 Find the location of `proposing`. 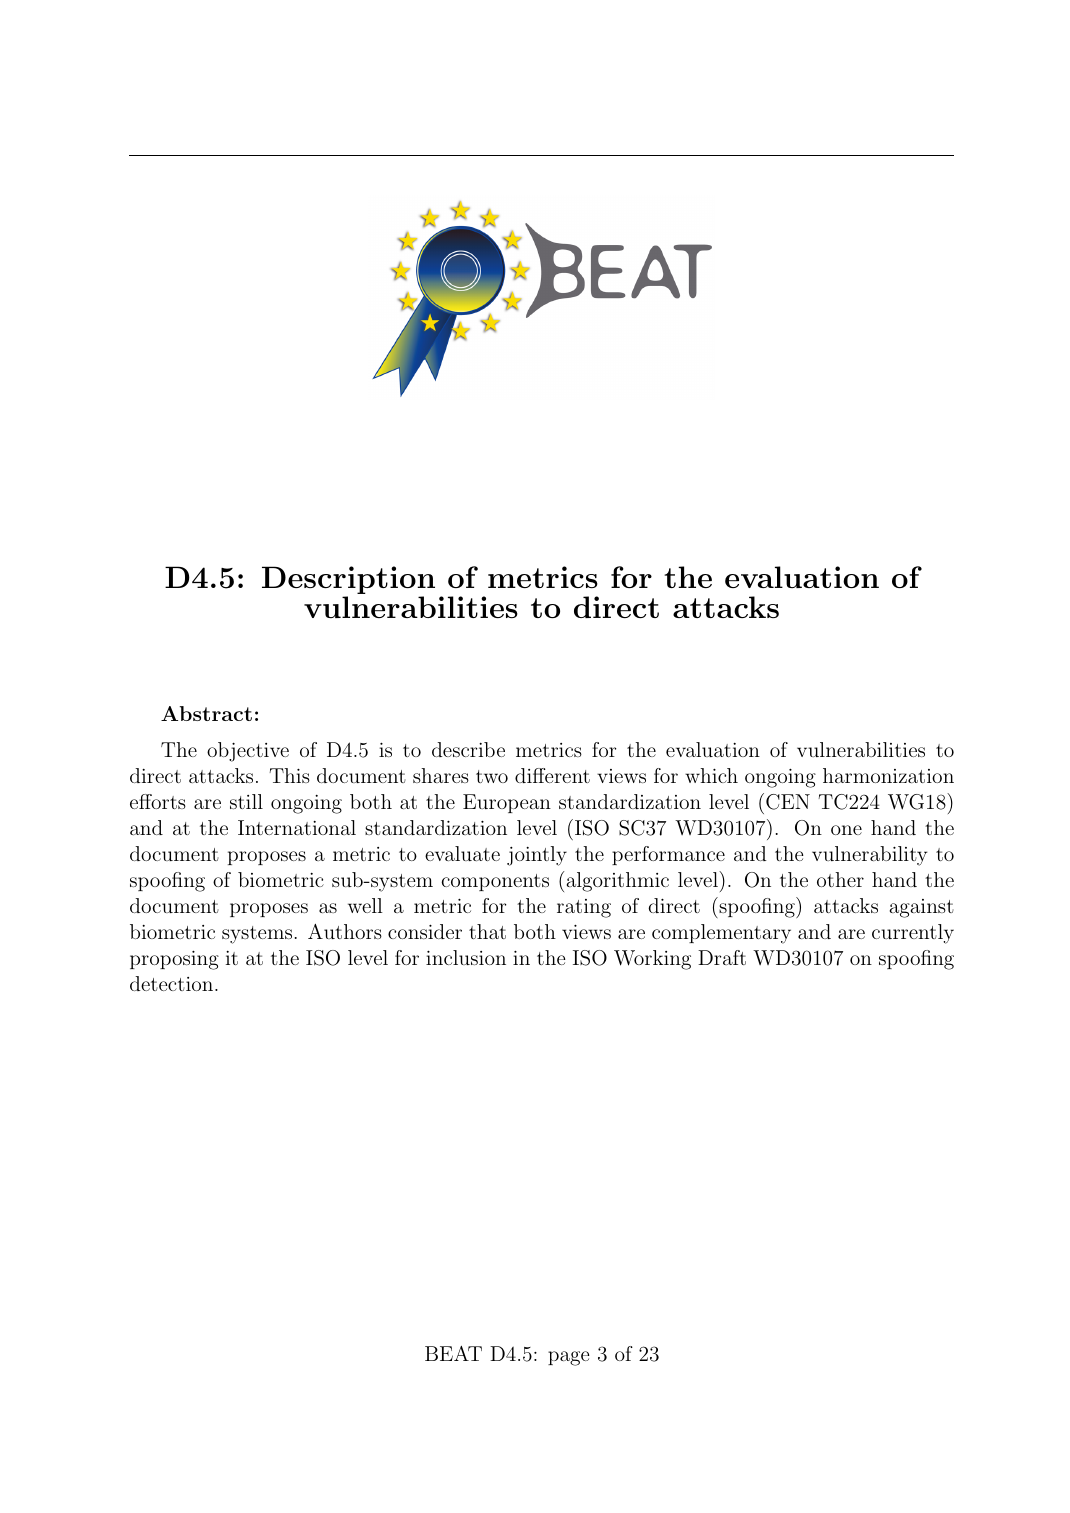

proposing is located at coordinates (174, 960).
